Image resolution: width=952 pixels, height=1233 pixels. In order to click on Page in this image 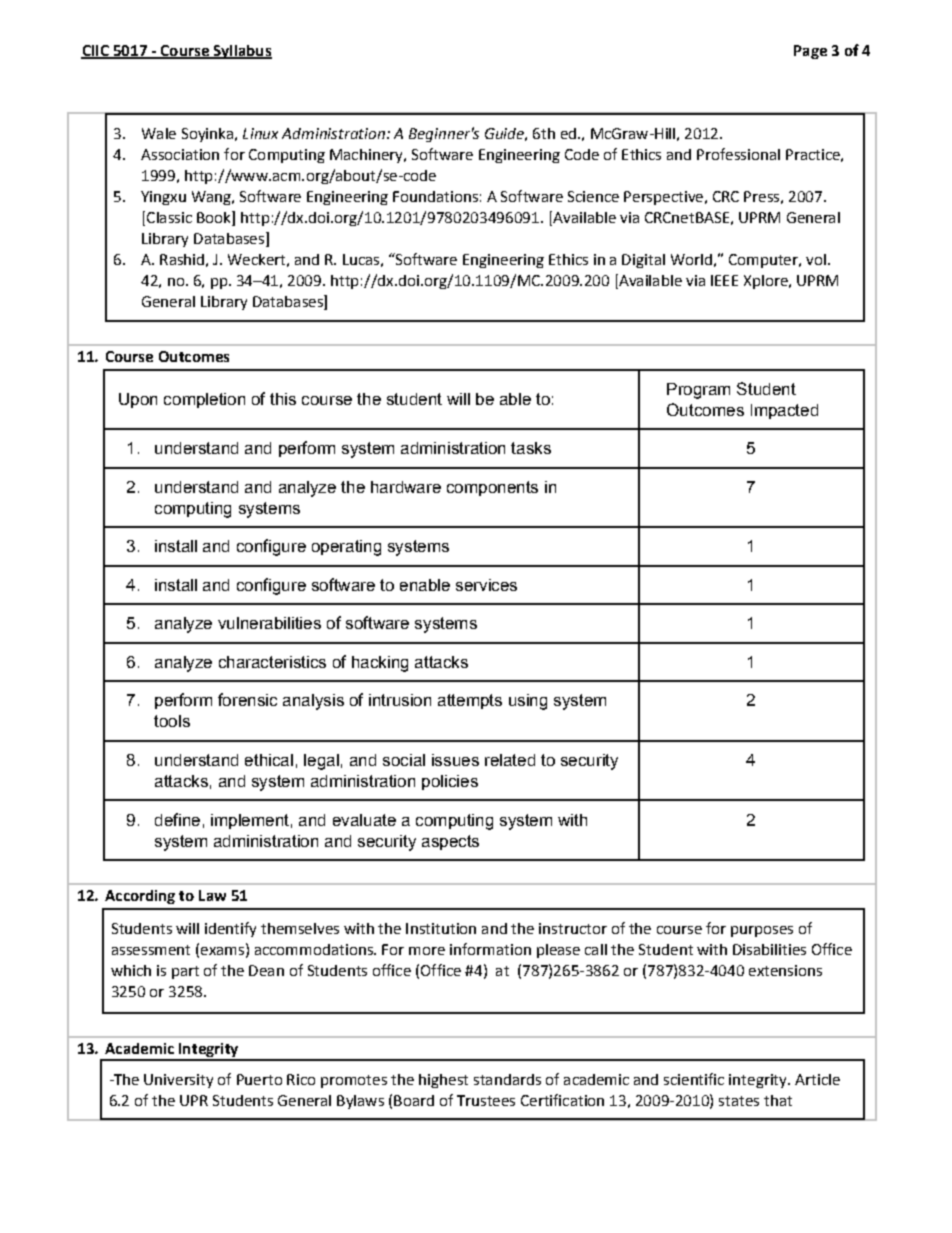, I will do `click(810, 52)`.
